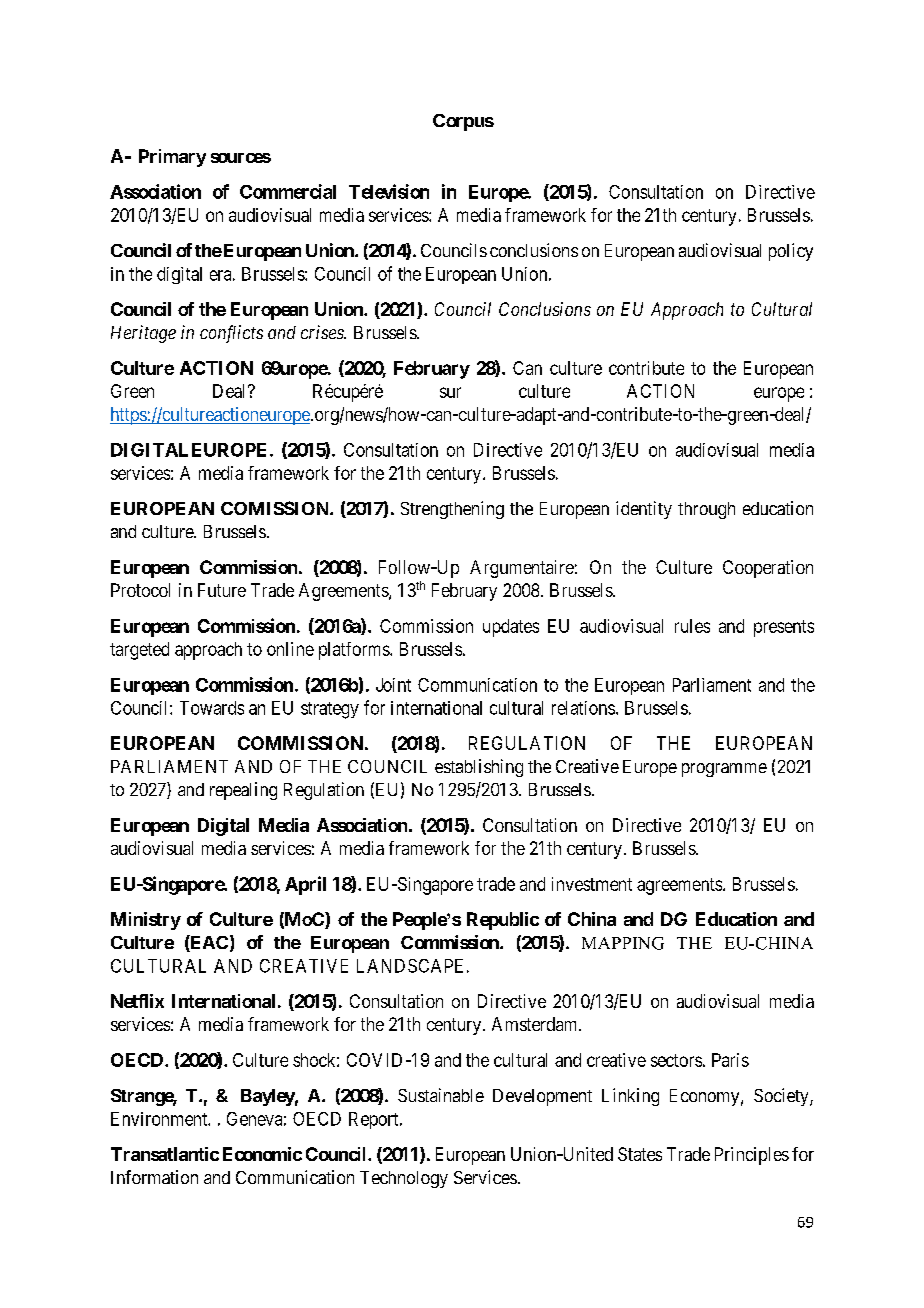 Image resolution: width=924 pixels, height=1308 pixels. What do you see at coordinates (623, 943) in the screenshot?
I see `MAPPING` at bounding box center [623, 943].
